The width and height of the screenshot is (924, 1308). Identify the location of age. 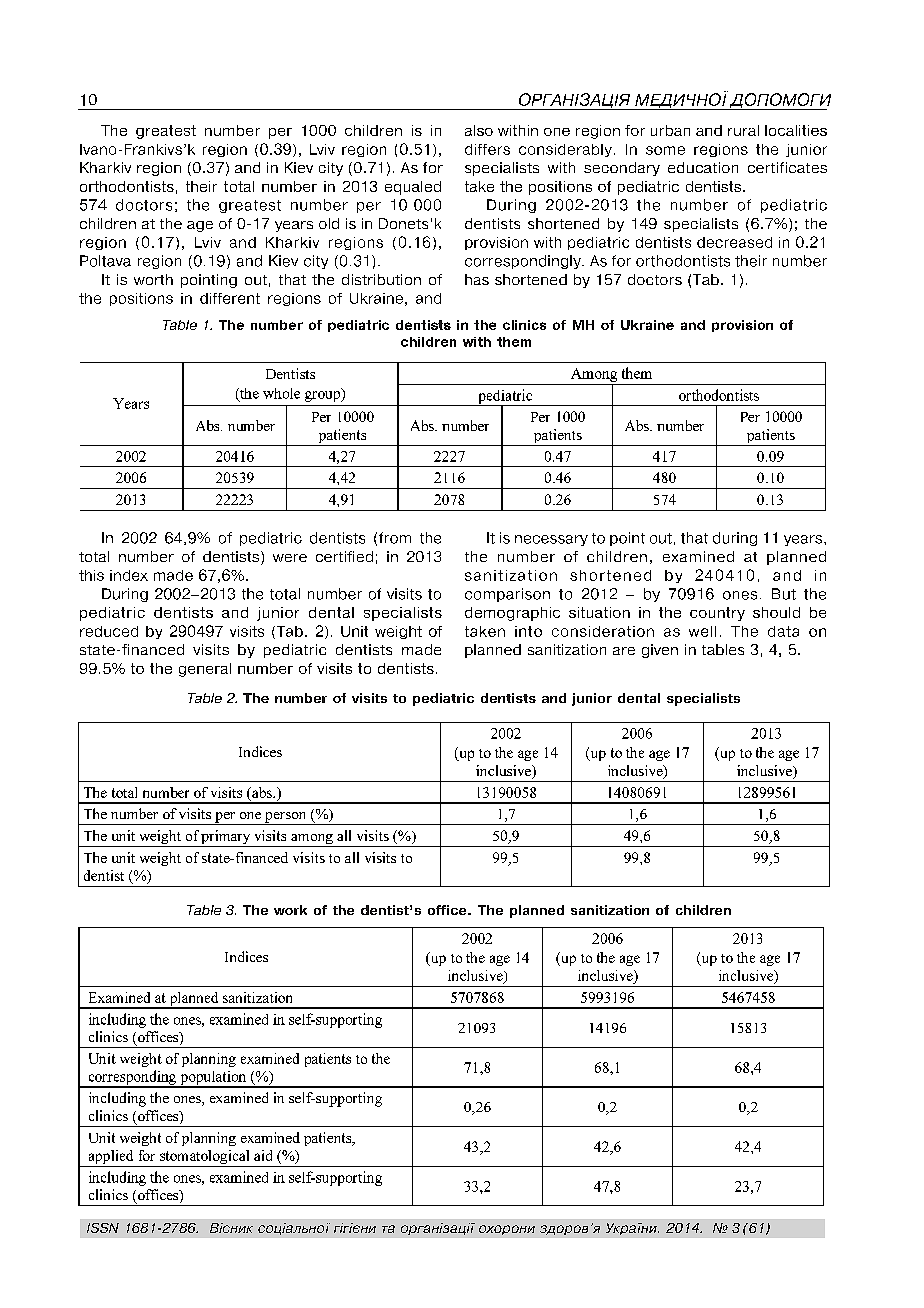
(200, 226).
